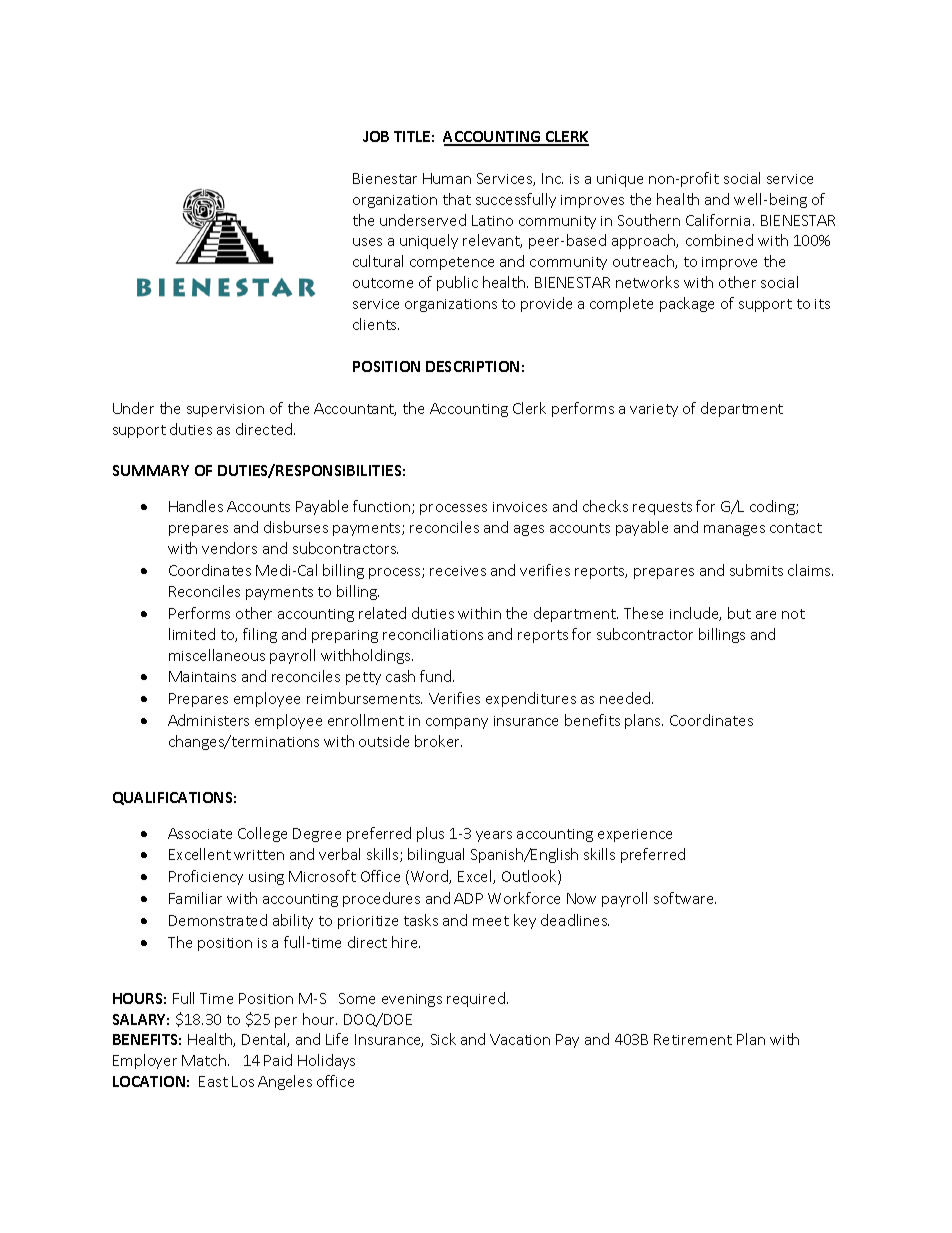 This screenshot has width=952, height=1233. What do you see at coordinates (718, 220) in the screenshot?
I see `California` at bounding box center [718, 220].
